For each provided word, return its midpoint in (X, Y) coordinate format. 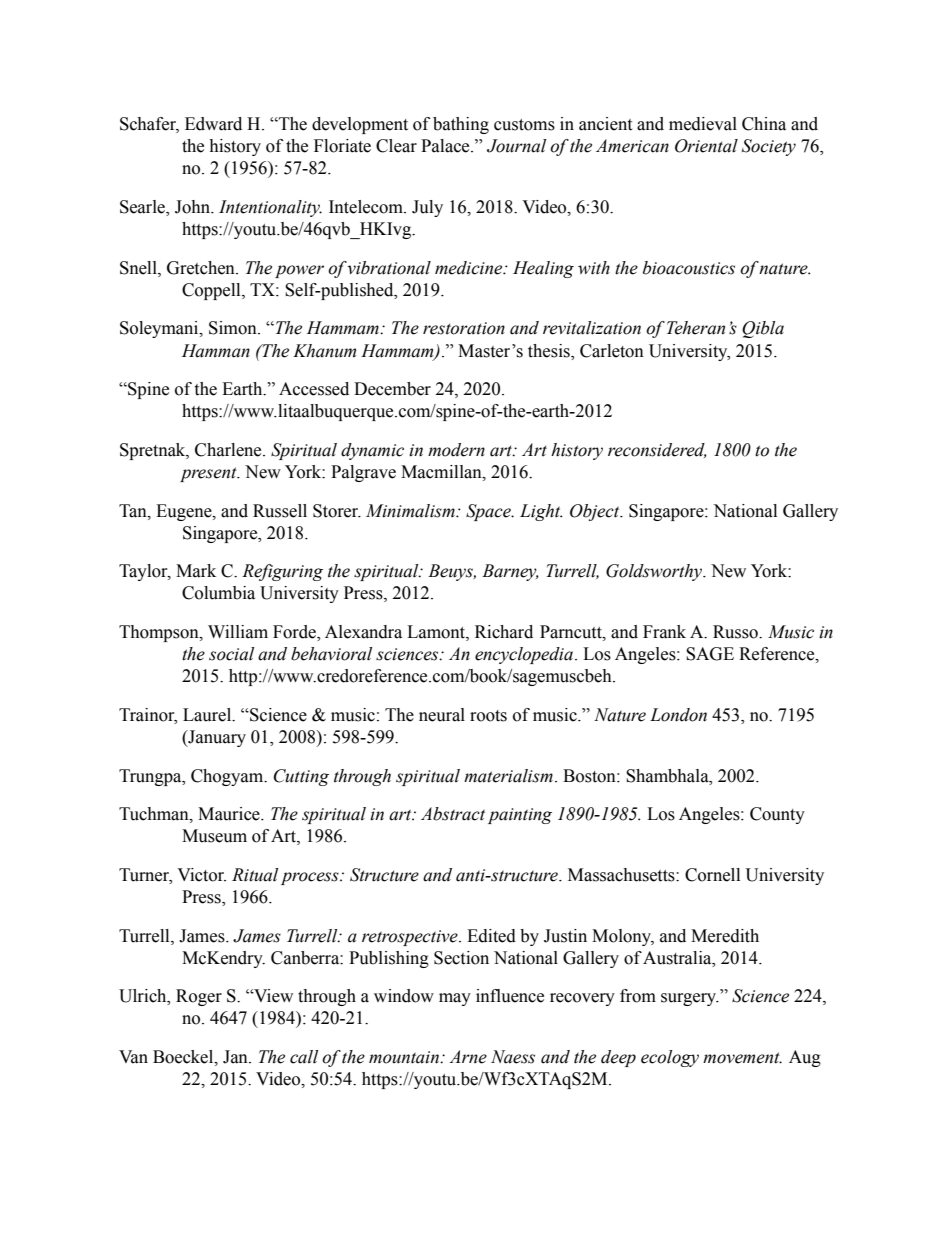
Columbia (218, 593)
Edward (213, 124)
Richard (504, 632)
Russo (736, 632)
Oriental (706, 146)
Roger (199, 997)
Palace (446, 146)
